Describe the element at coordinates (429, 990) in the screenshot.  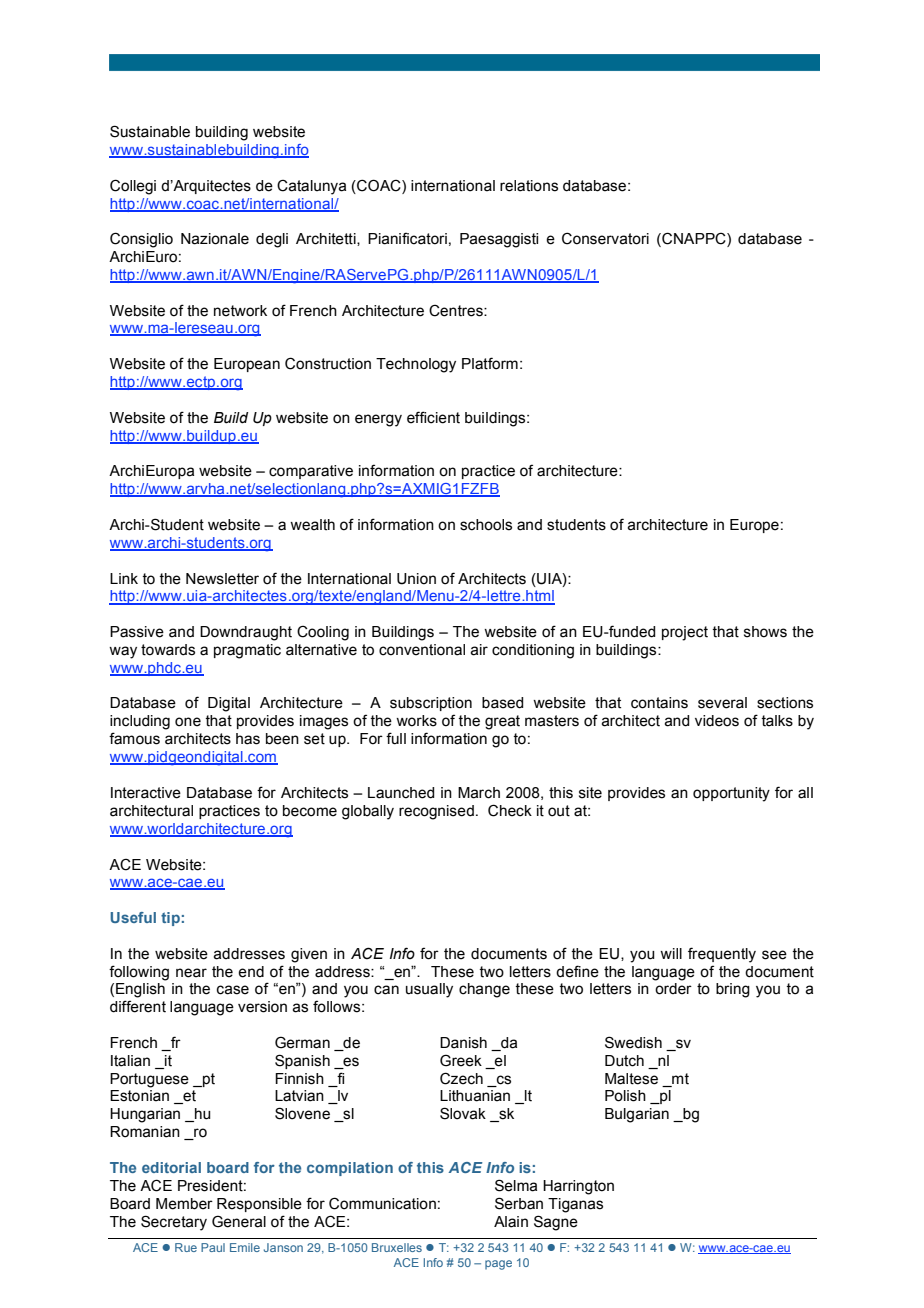
I see `usually` at that location.
